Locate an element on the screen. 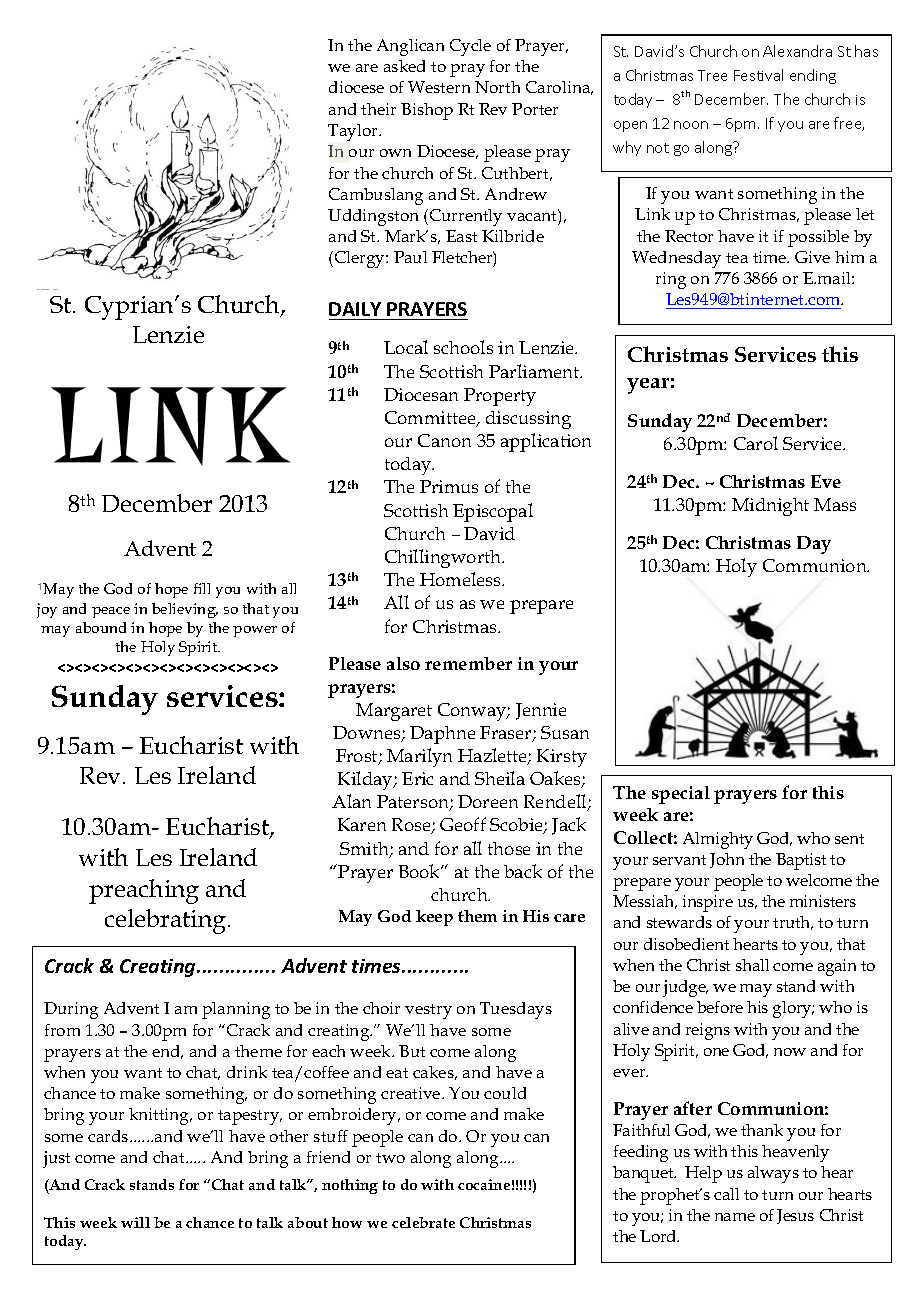 The width and height of the screenshot is (924, 1308). Western is located at coordinates (439, 87).
